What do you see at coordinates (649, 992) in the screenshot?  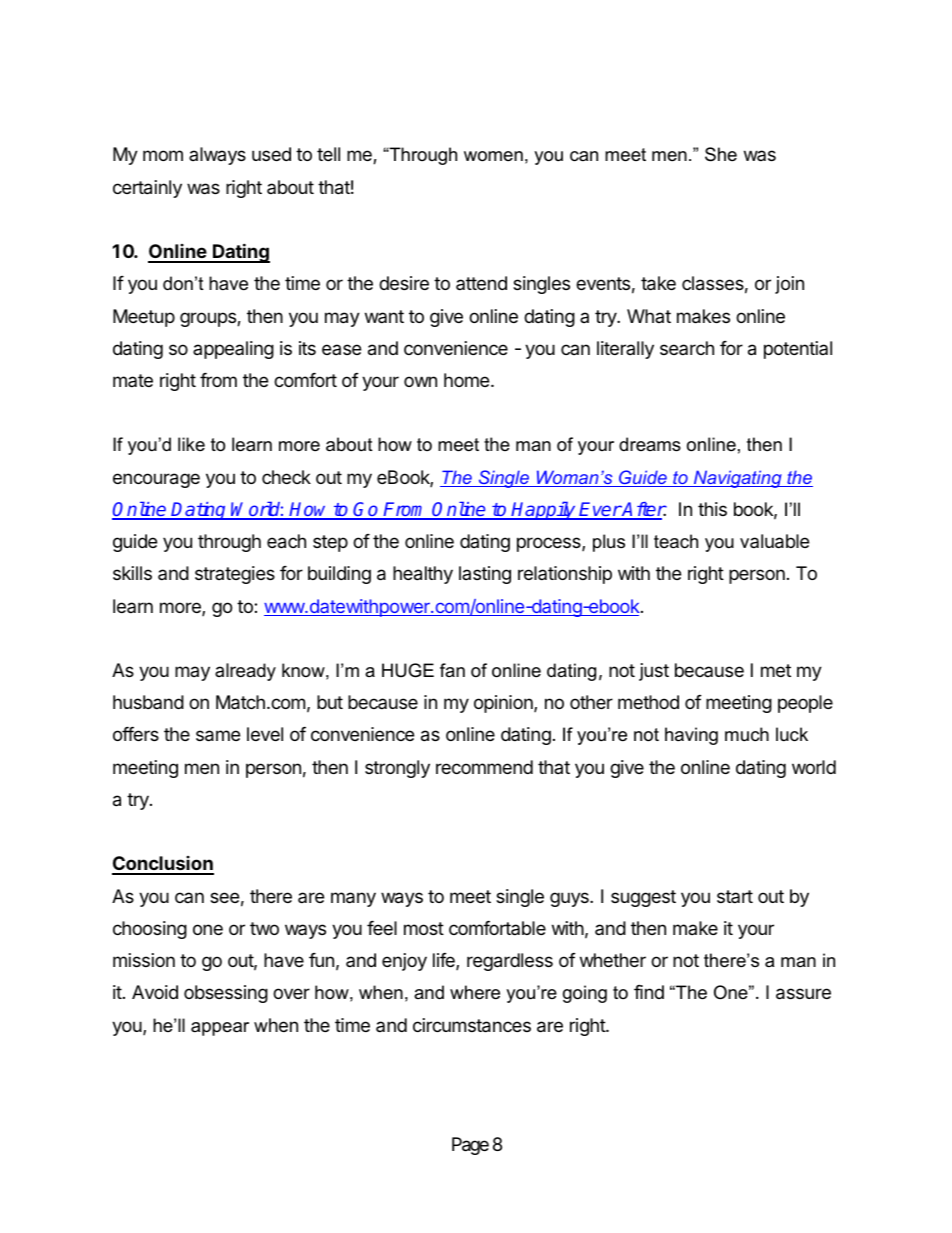 I see `find` at bounding box center [649, 992].
